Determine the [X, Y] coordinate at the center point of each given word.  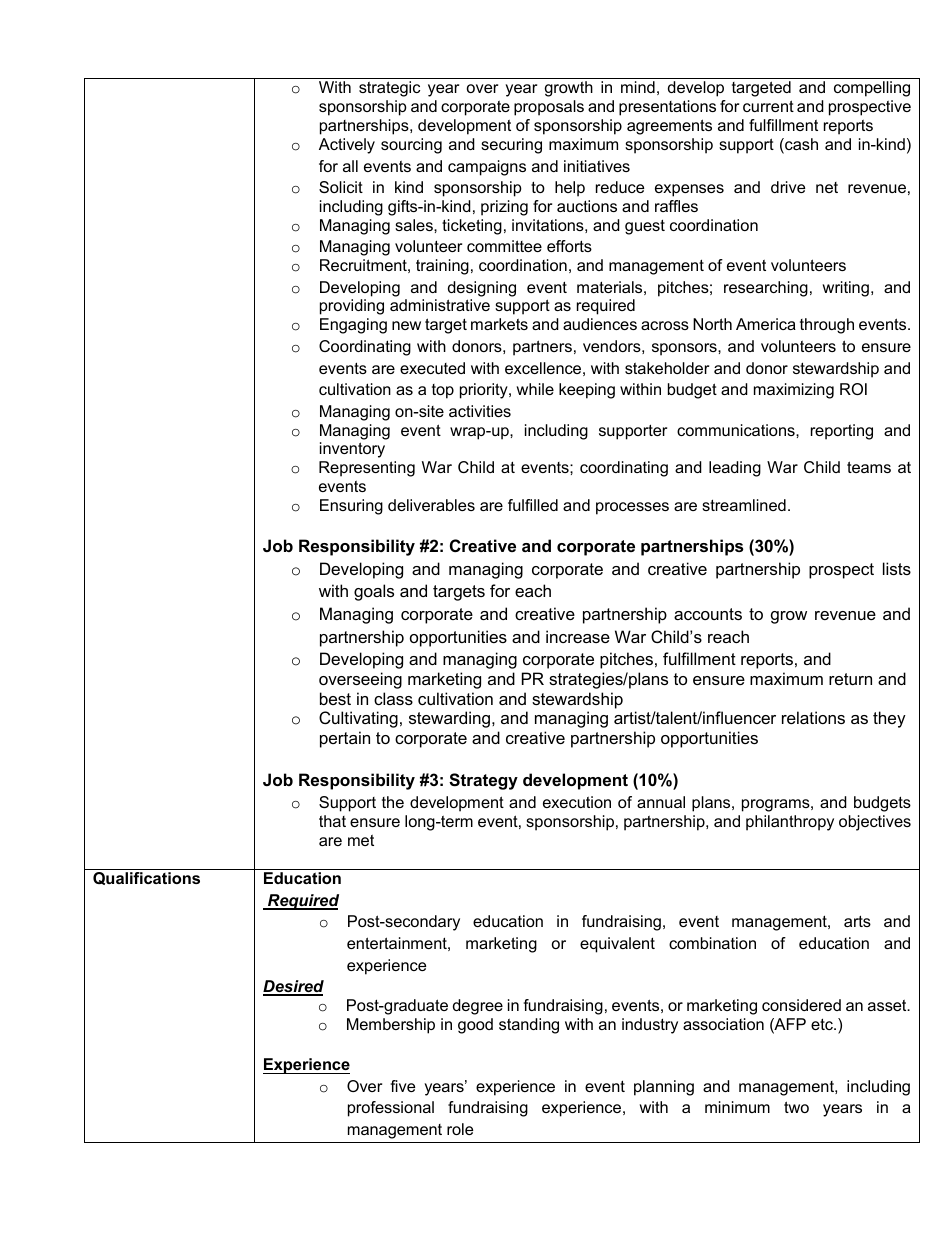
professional [391, 1109]
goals [374, 592]
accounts [708, 614]
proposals [549, 108]
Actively [347, 146]
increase [578, 636]
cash [800, 145]
